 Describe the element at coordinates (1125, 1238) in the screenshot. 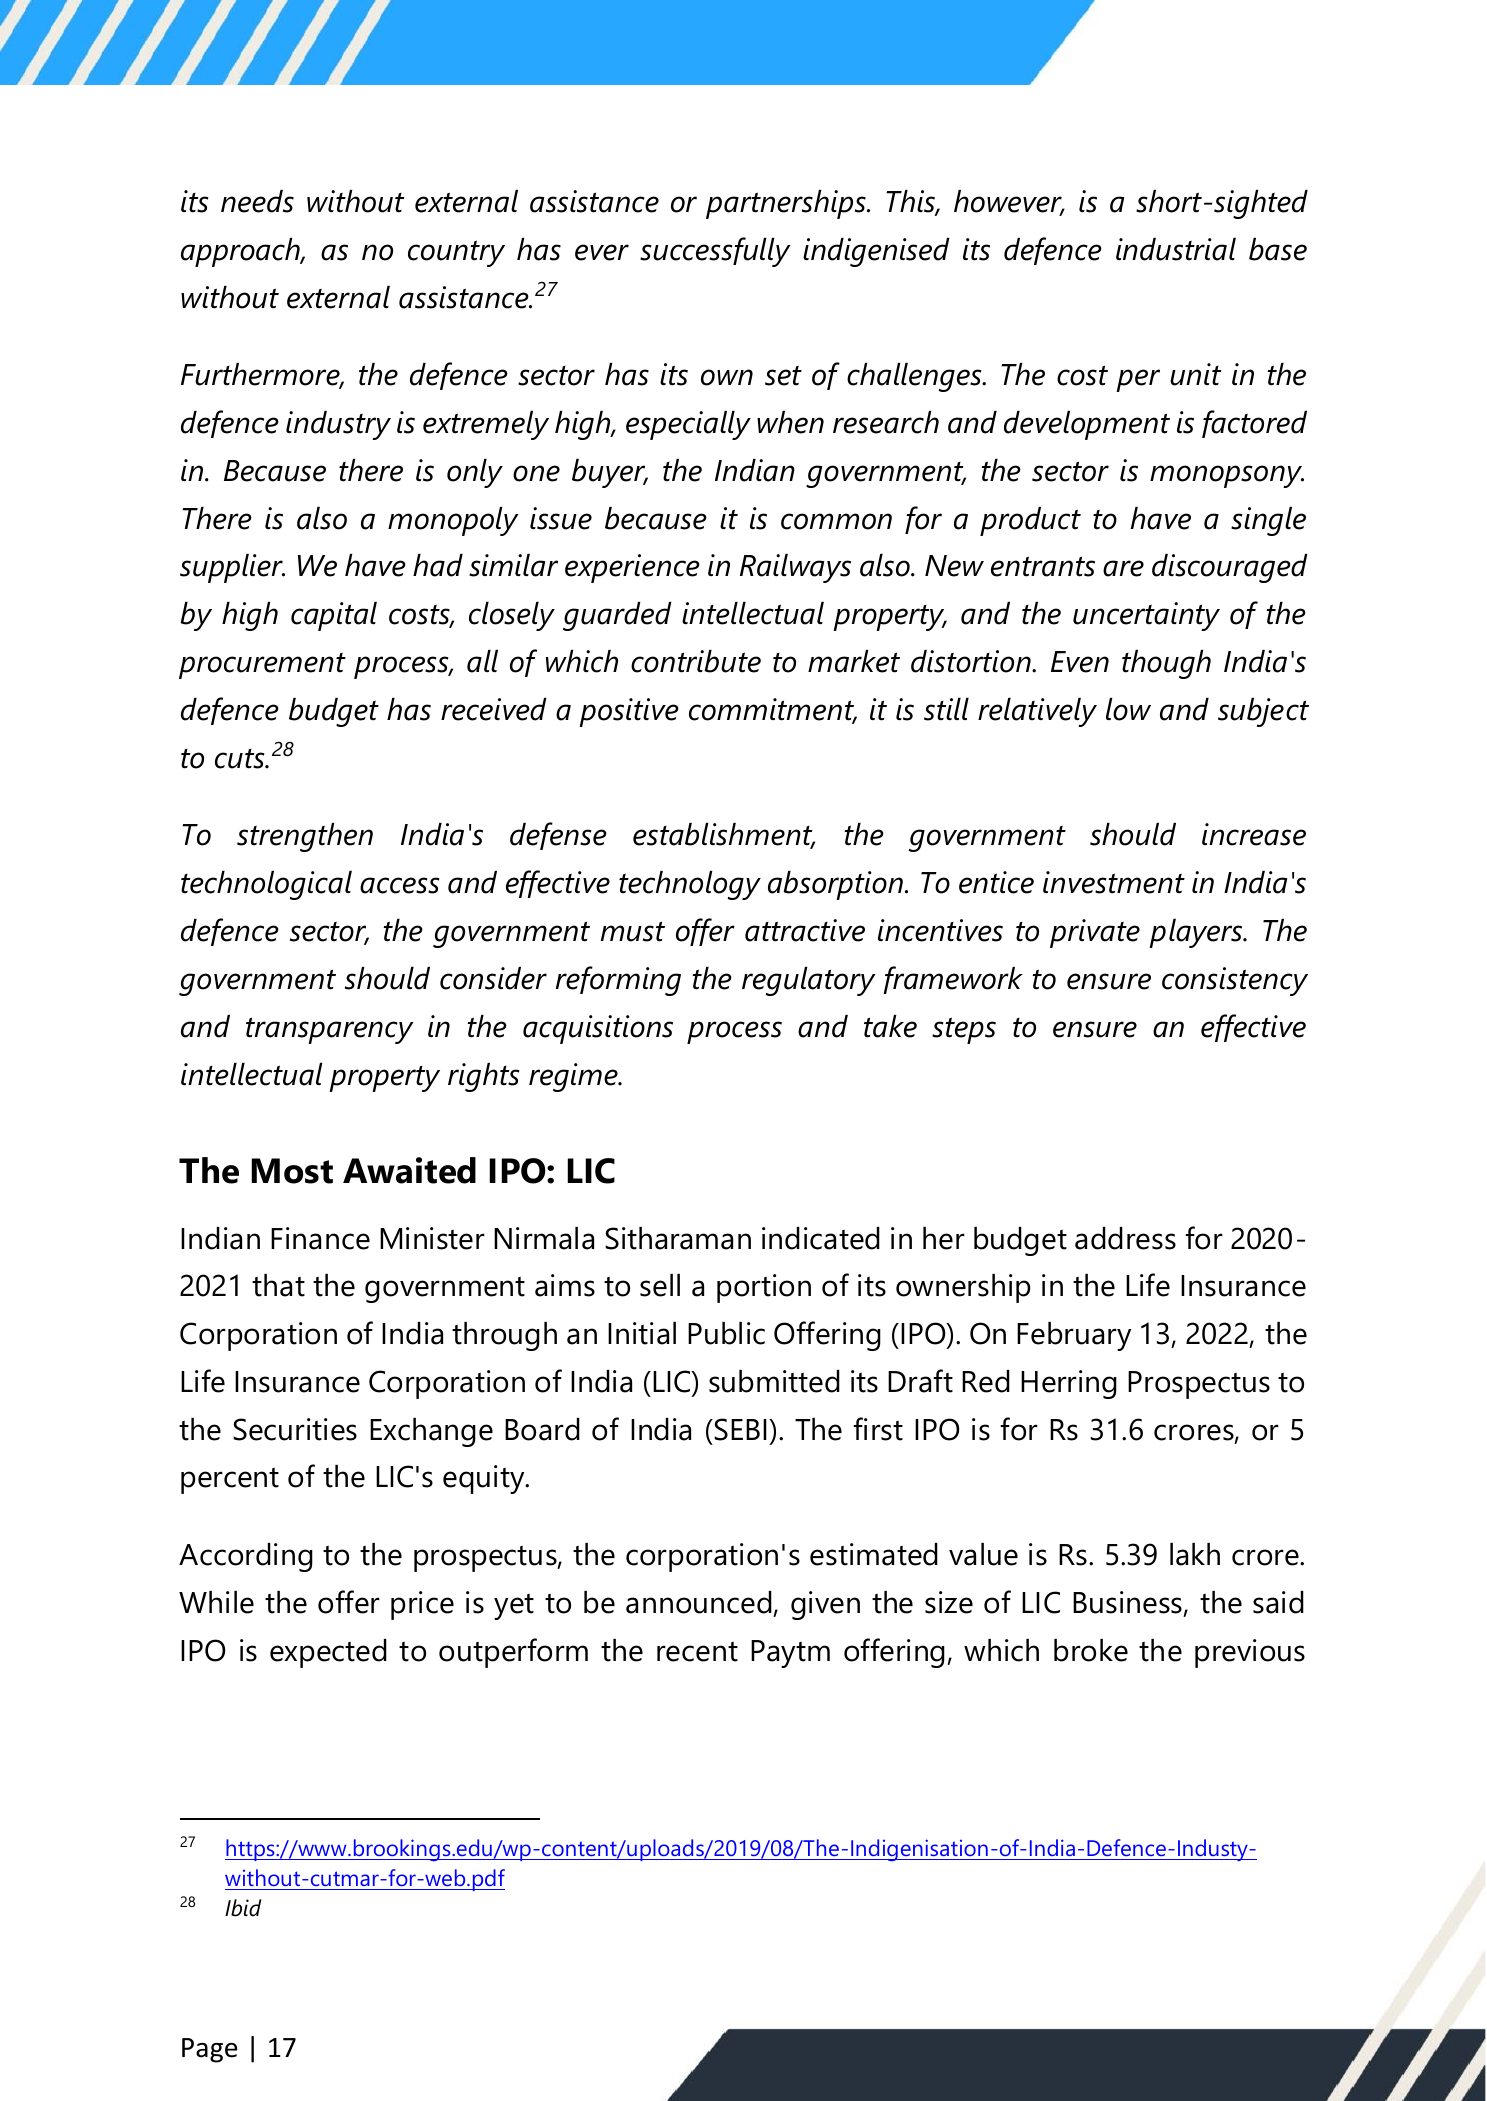

I see `address` at that location.
